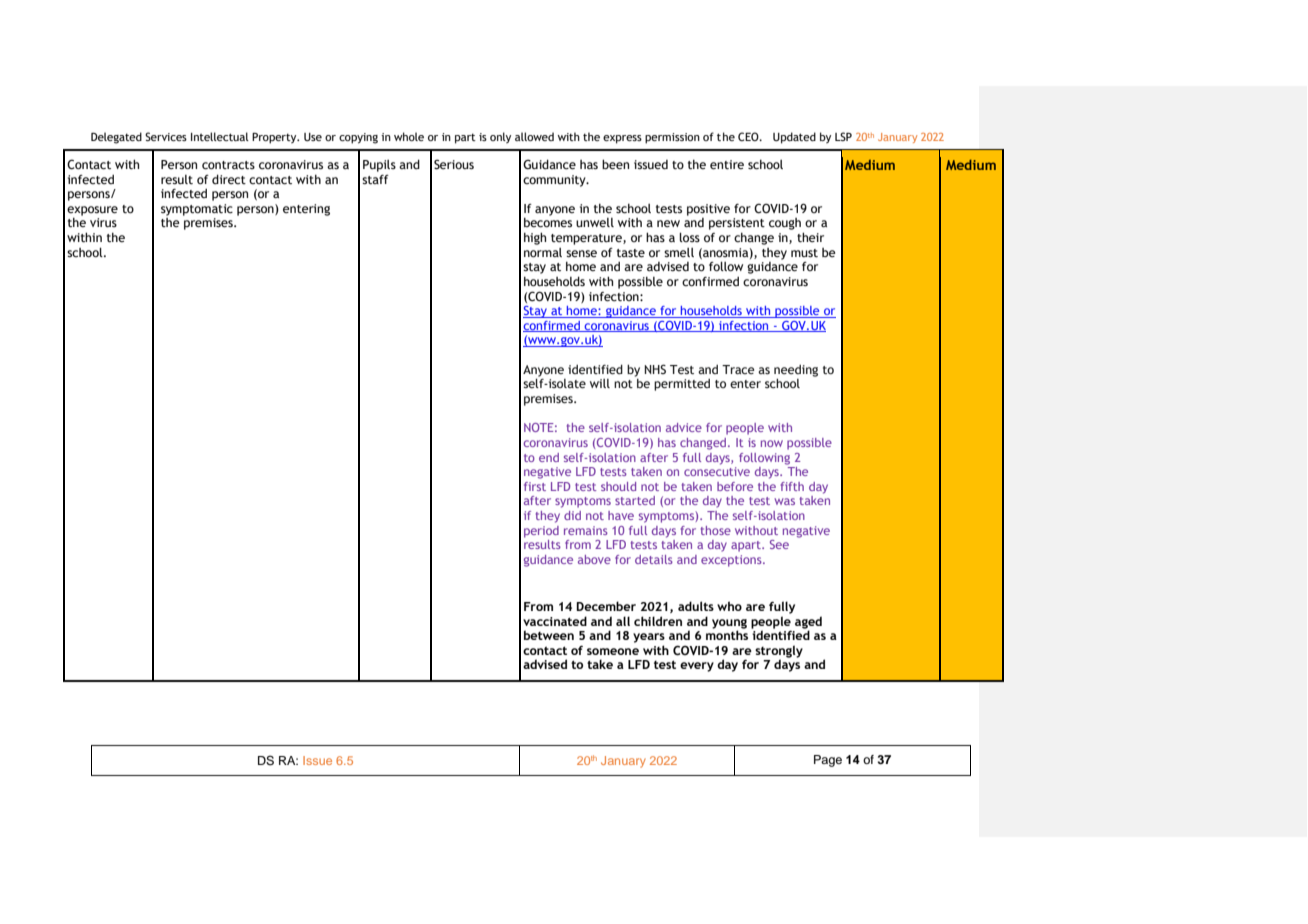 Image resolution: width=1308 pixels, height=924 pixels. I want to click on Services, so click(166, 136).
